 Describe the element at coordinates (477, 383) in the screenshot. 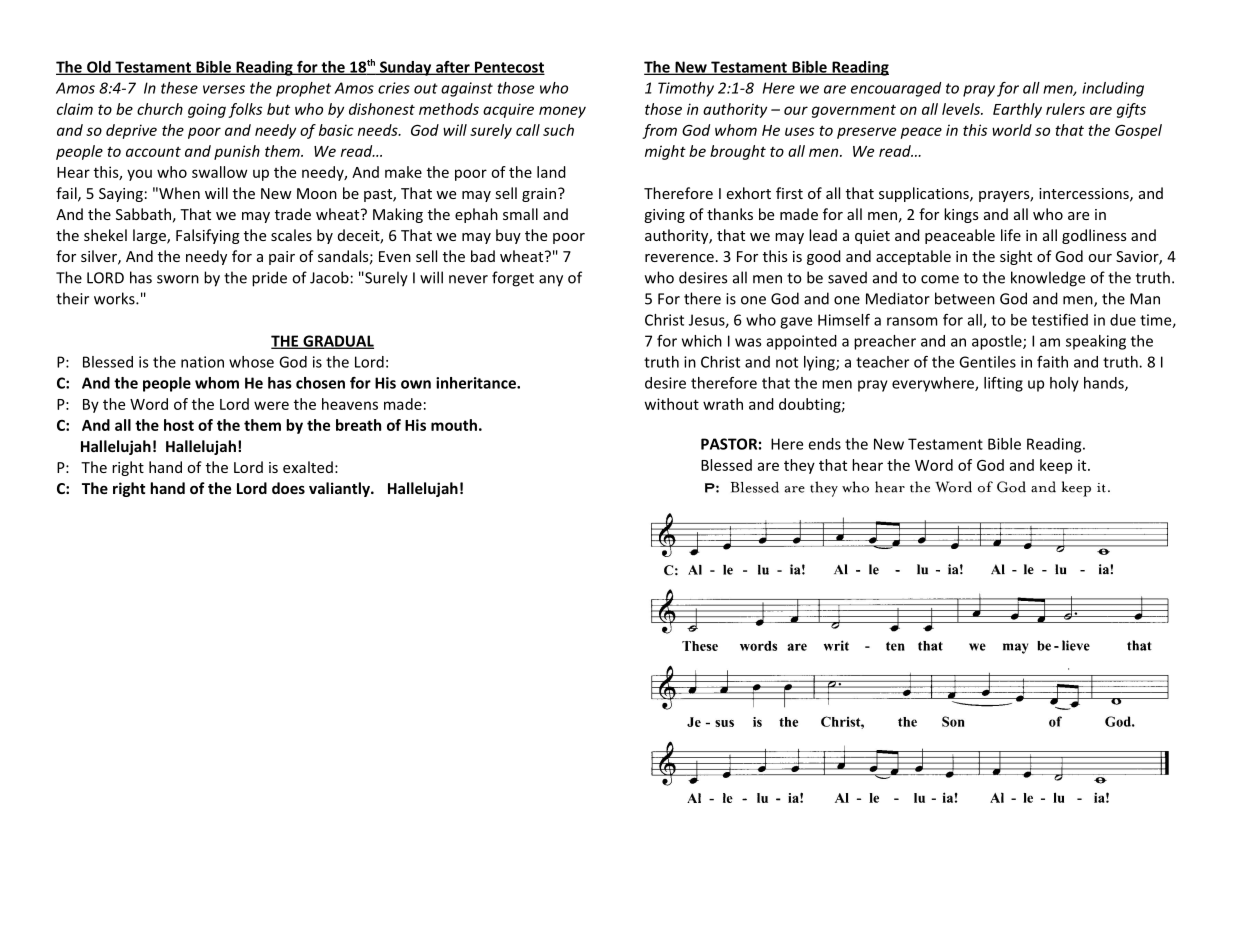

I see `inheritance` at that location.
